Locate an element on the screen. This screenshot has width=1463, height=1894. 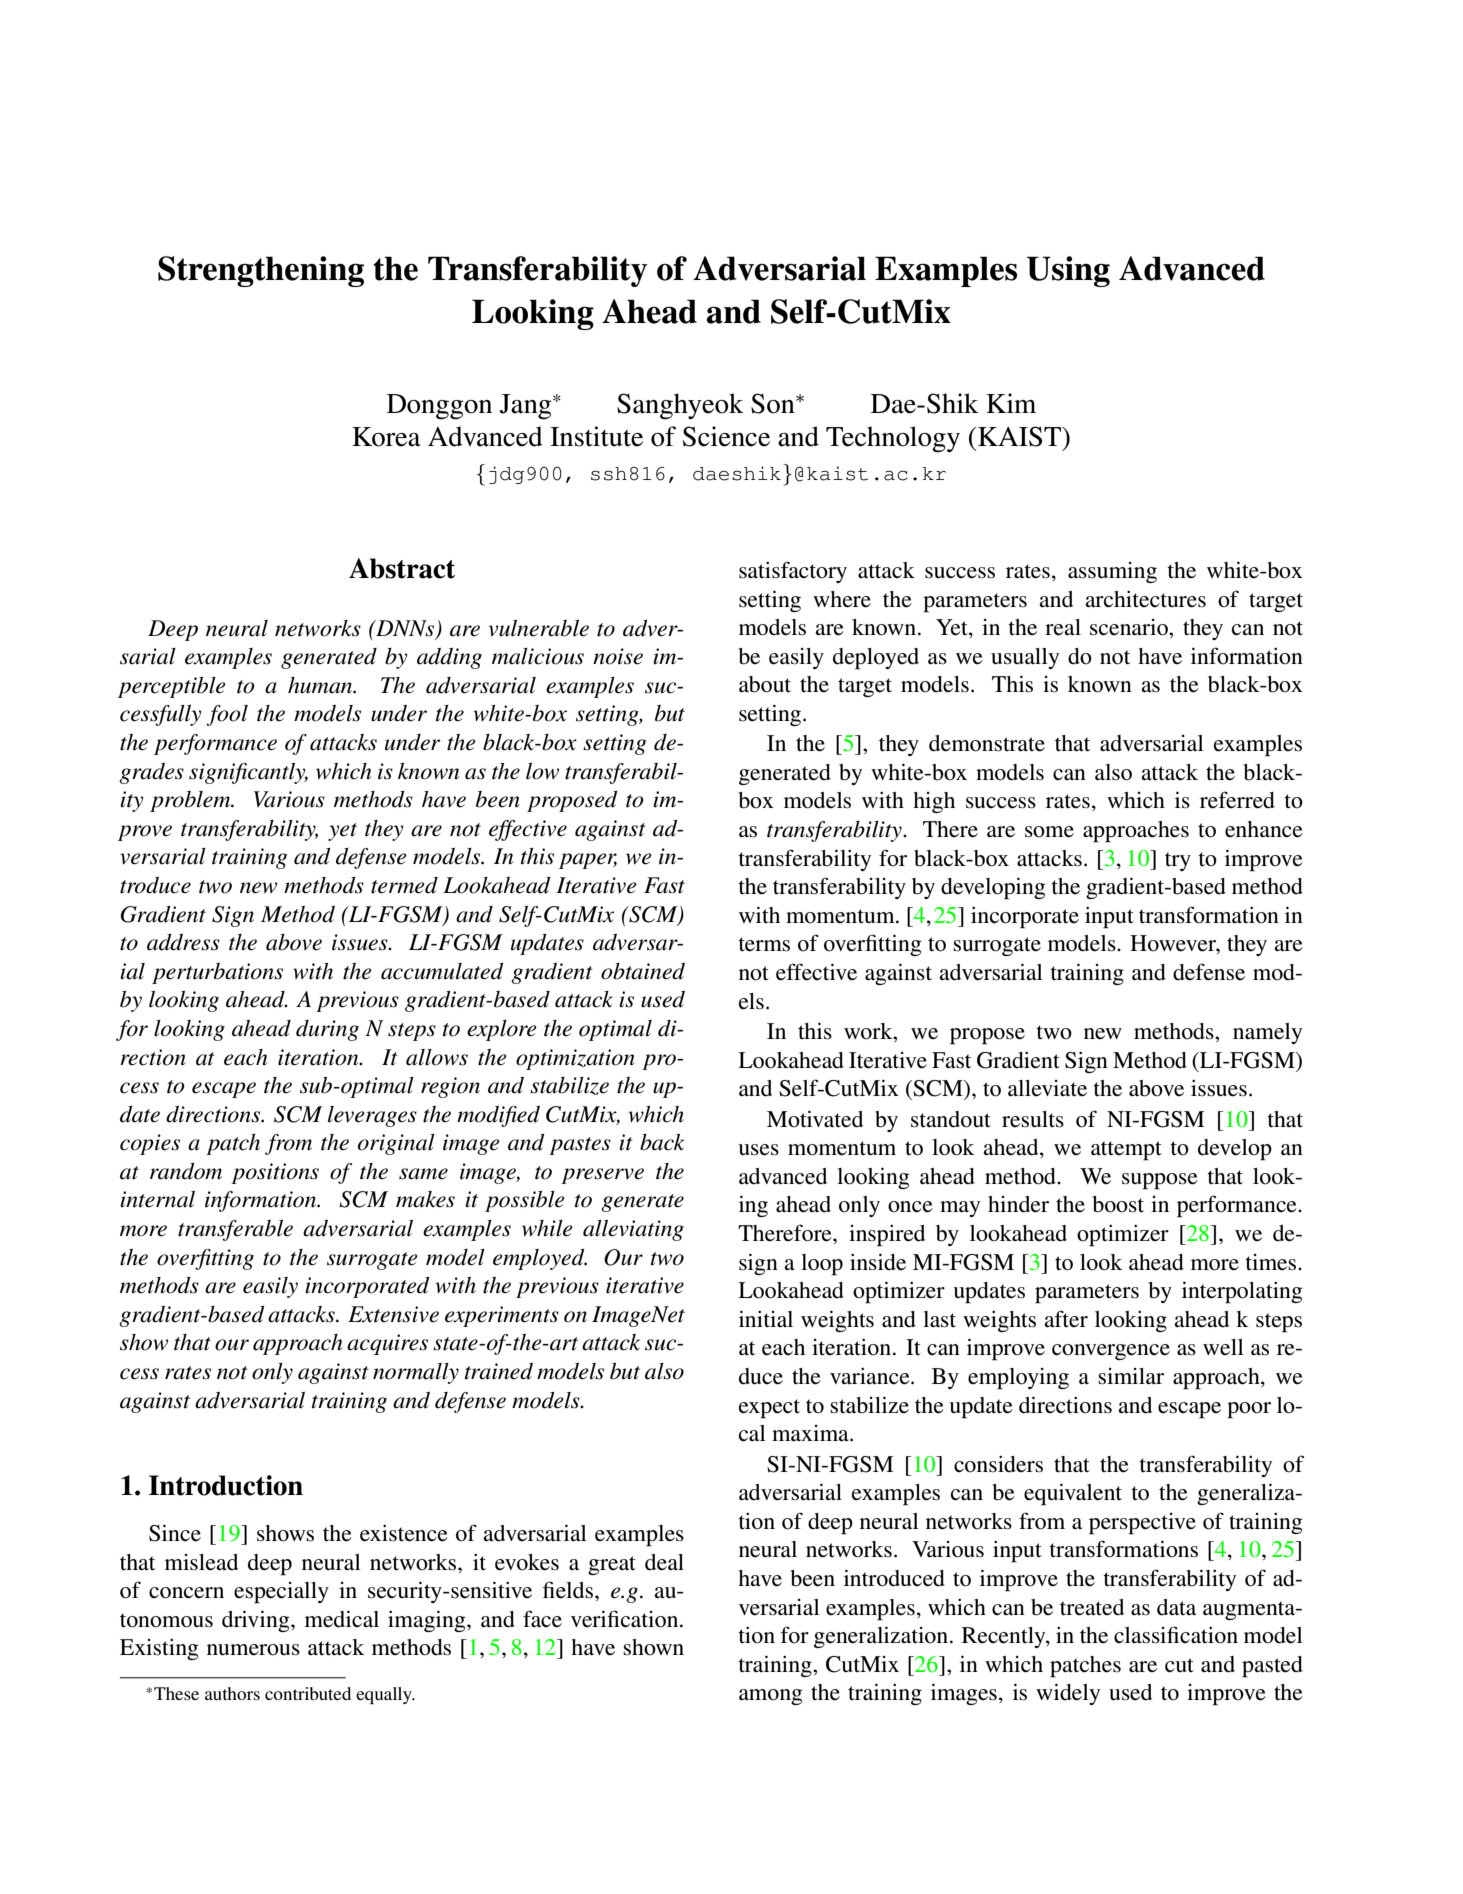
about is located at coordinates (765, 684).
